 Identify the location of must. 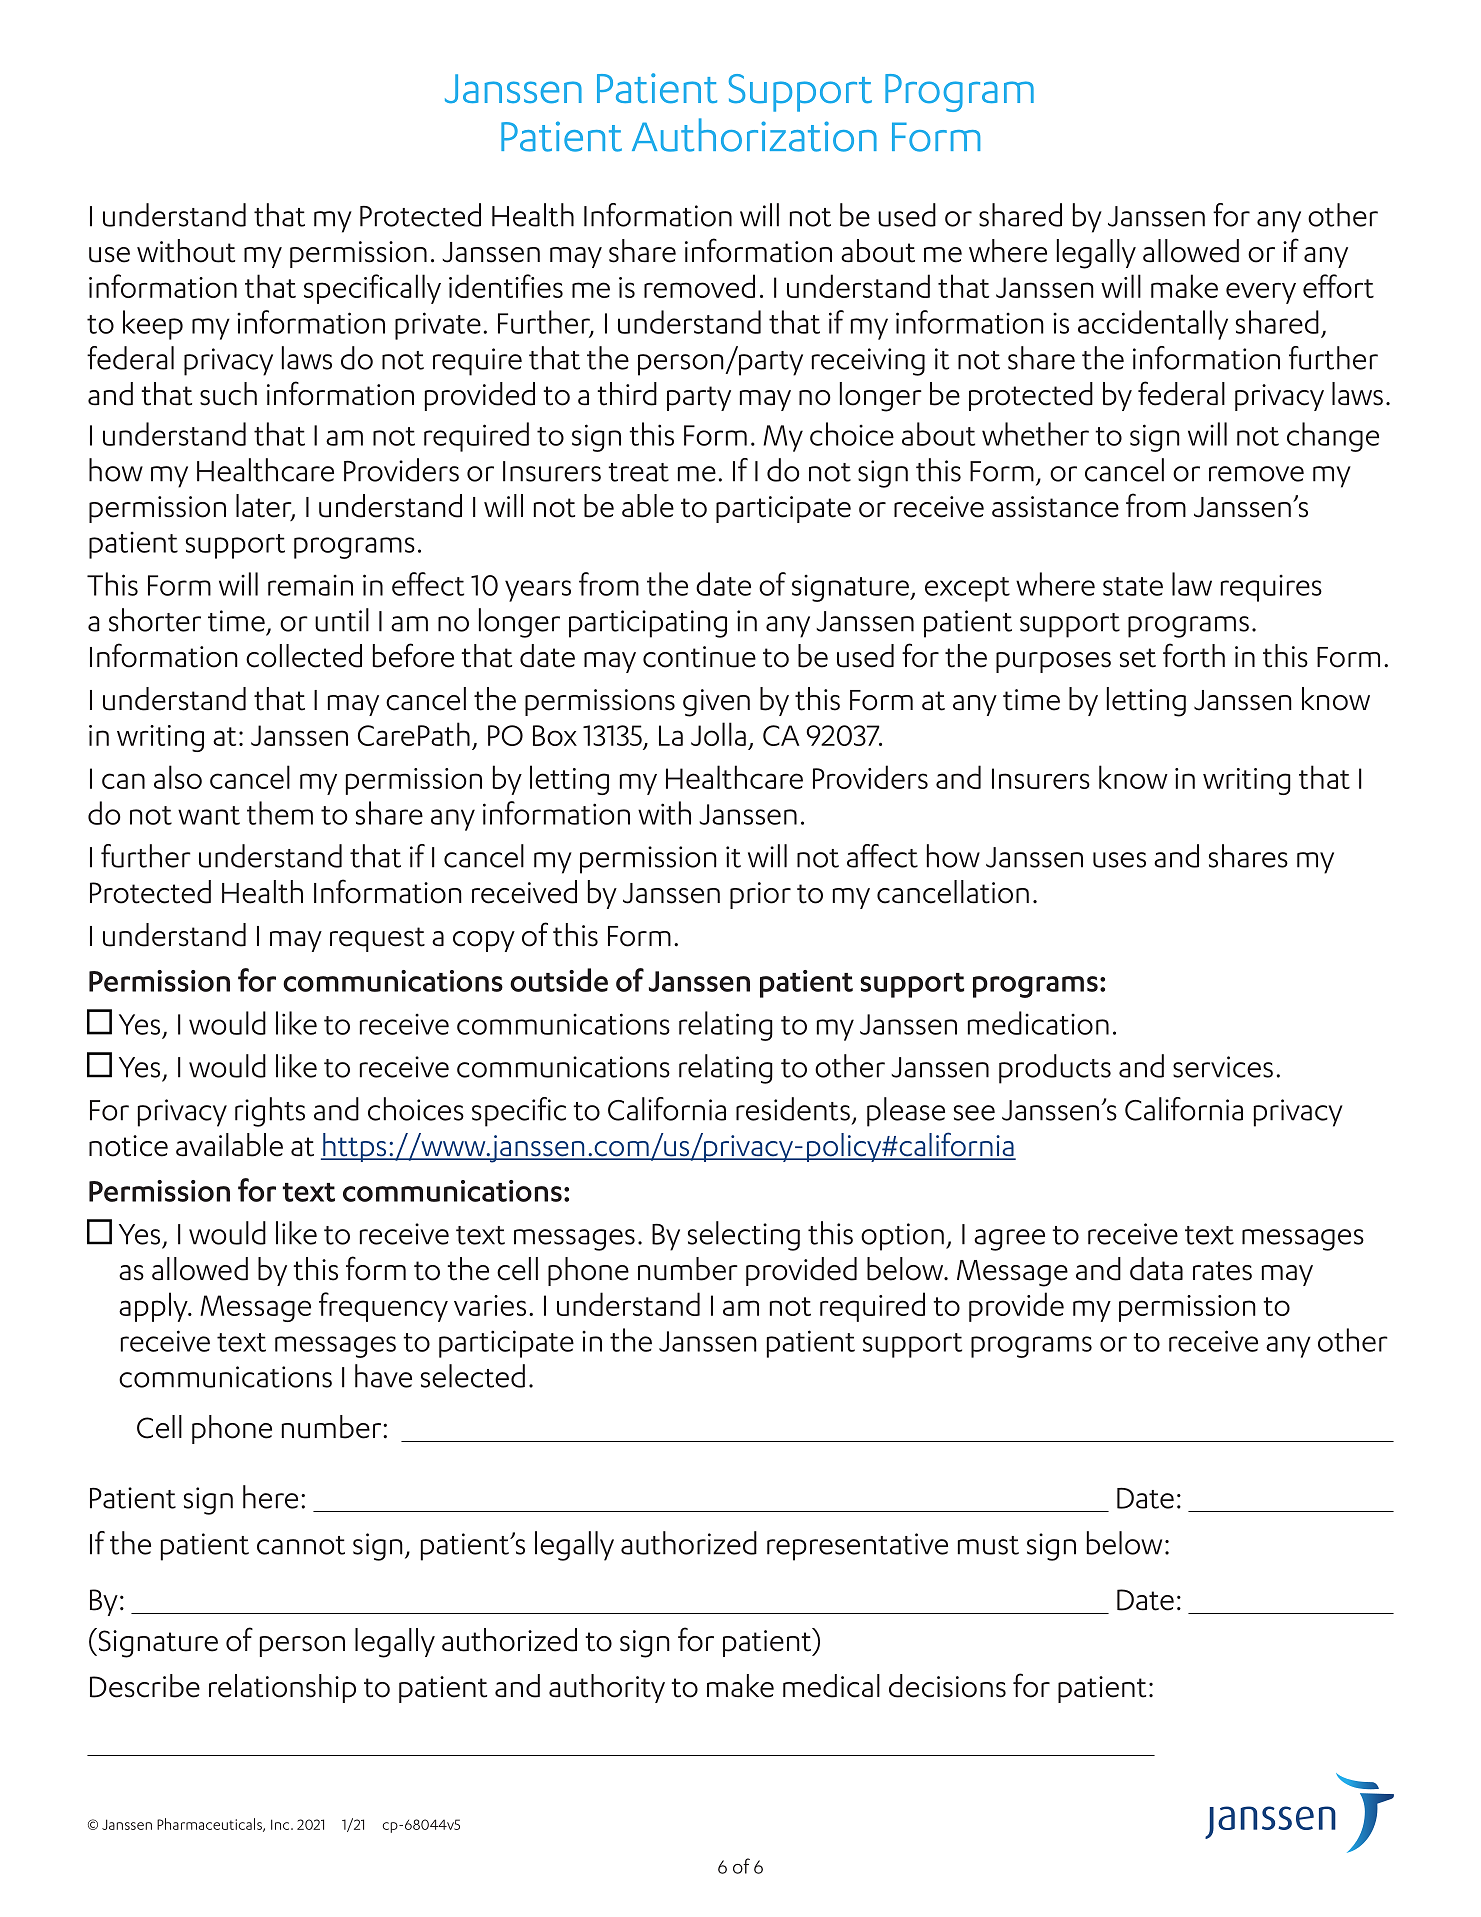
(988, 1545).
